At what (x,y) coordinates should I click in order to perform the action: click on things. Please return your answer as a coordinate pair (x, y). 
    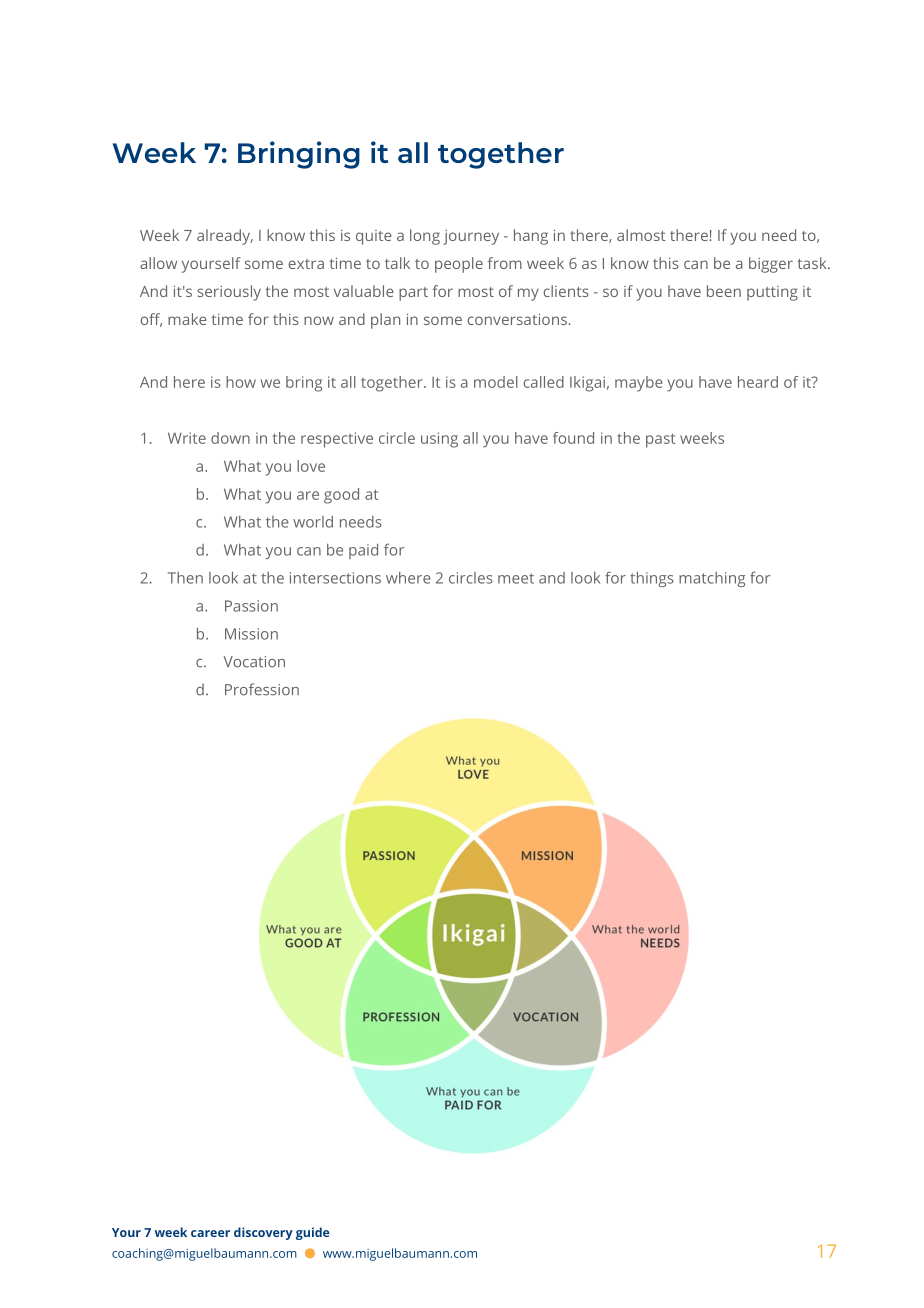
    Looking at the image, I should click on (652, 579).
